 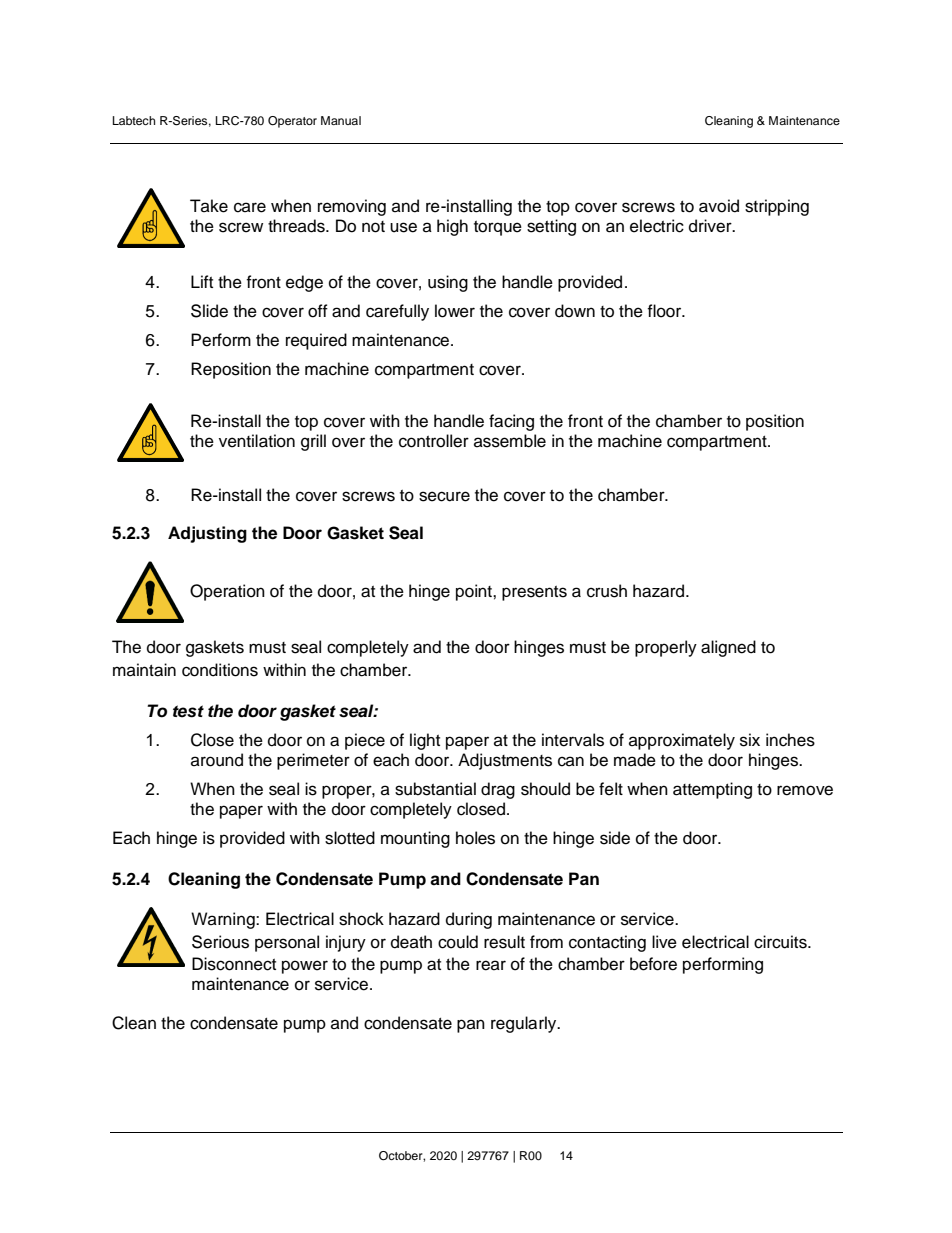 I want to click on avoid, so click(x=719, y=206).
